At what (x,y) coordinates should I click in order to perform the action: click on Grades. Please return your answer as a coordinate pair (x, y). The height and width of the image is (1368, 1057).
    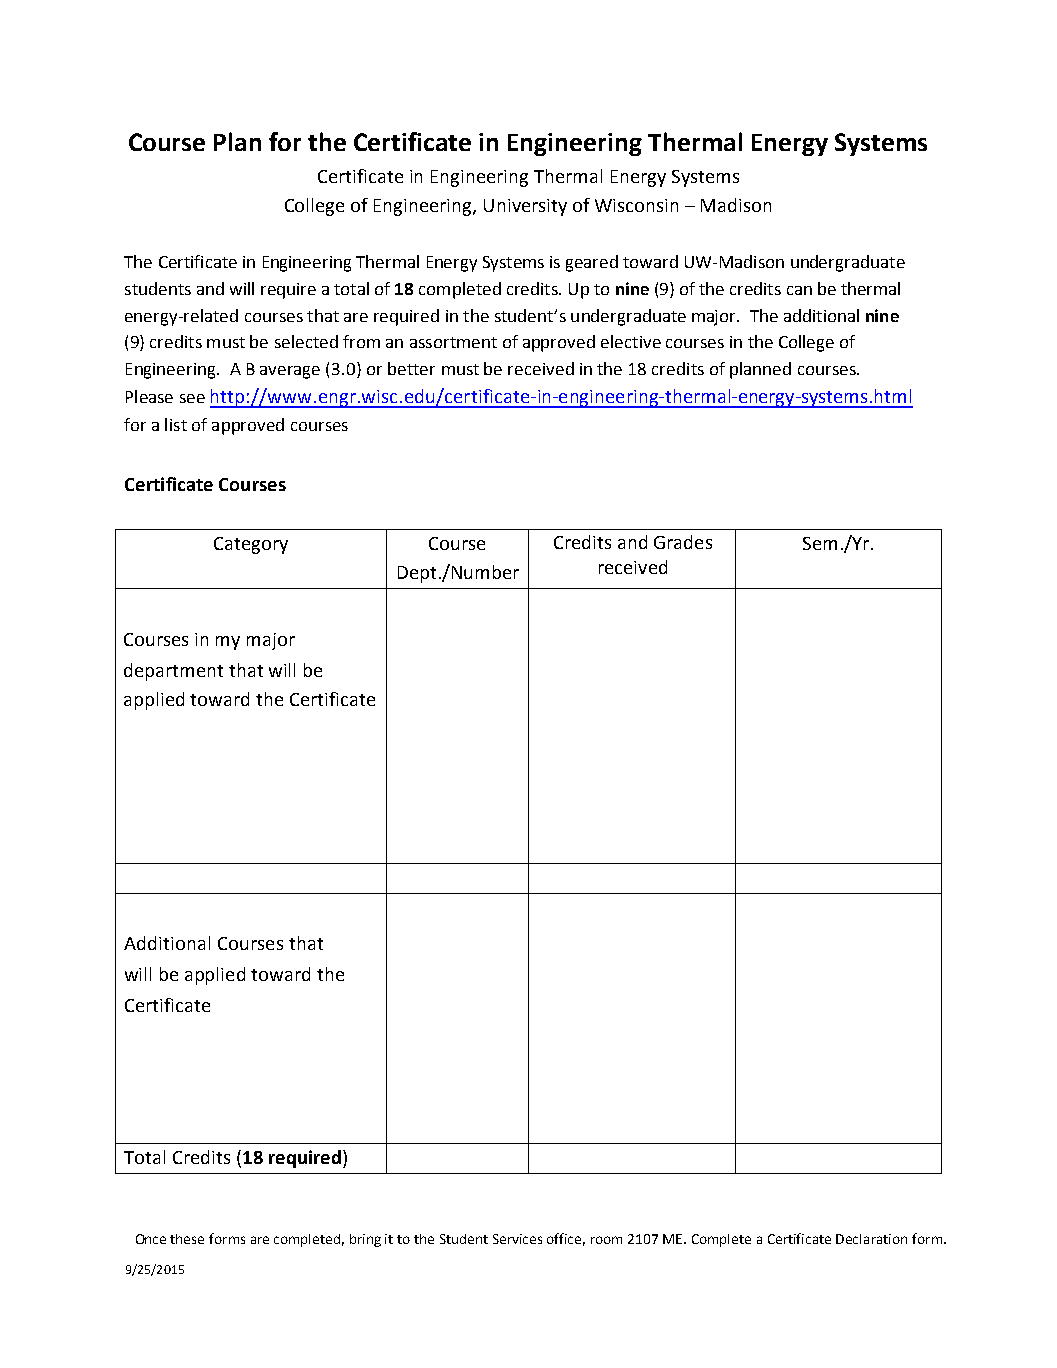
    Looking at the image, I should click on (683, 542).
